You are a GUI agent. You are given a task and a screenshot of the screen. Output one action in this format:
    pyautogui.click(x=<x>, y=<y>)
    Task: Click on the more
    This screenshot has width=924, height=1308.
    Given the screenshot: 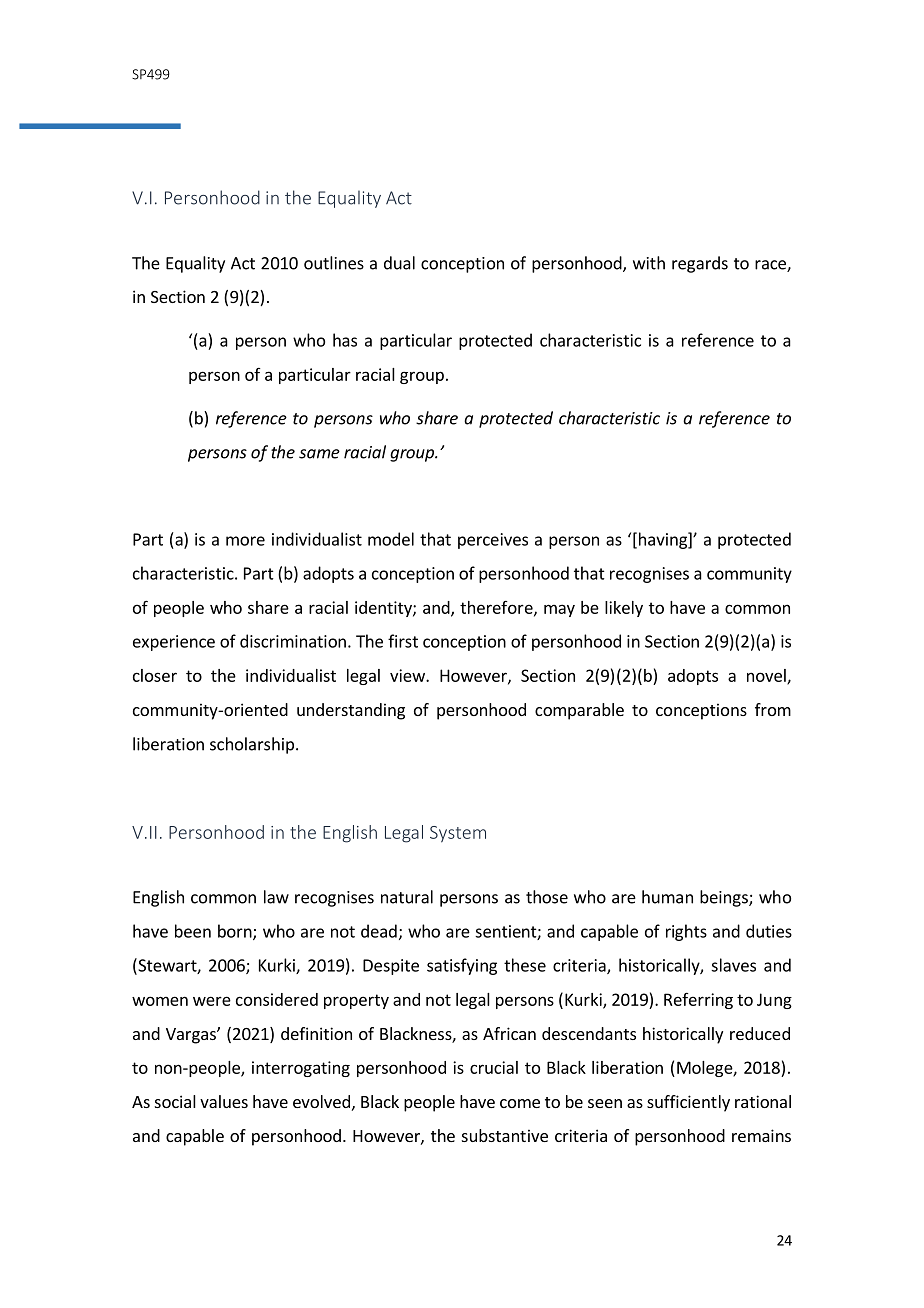 What is the action you would take?
    pyautogui.click(x=245, y=541)
